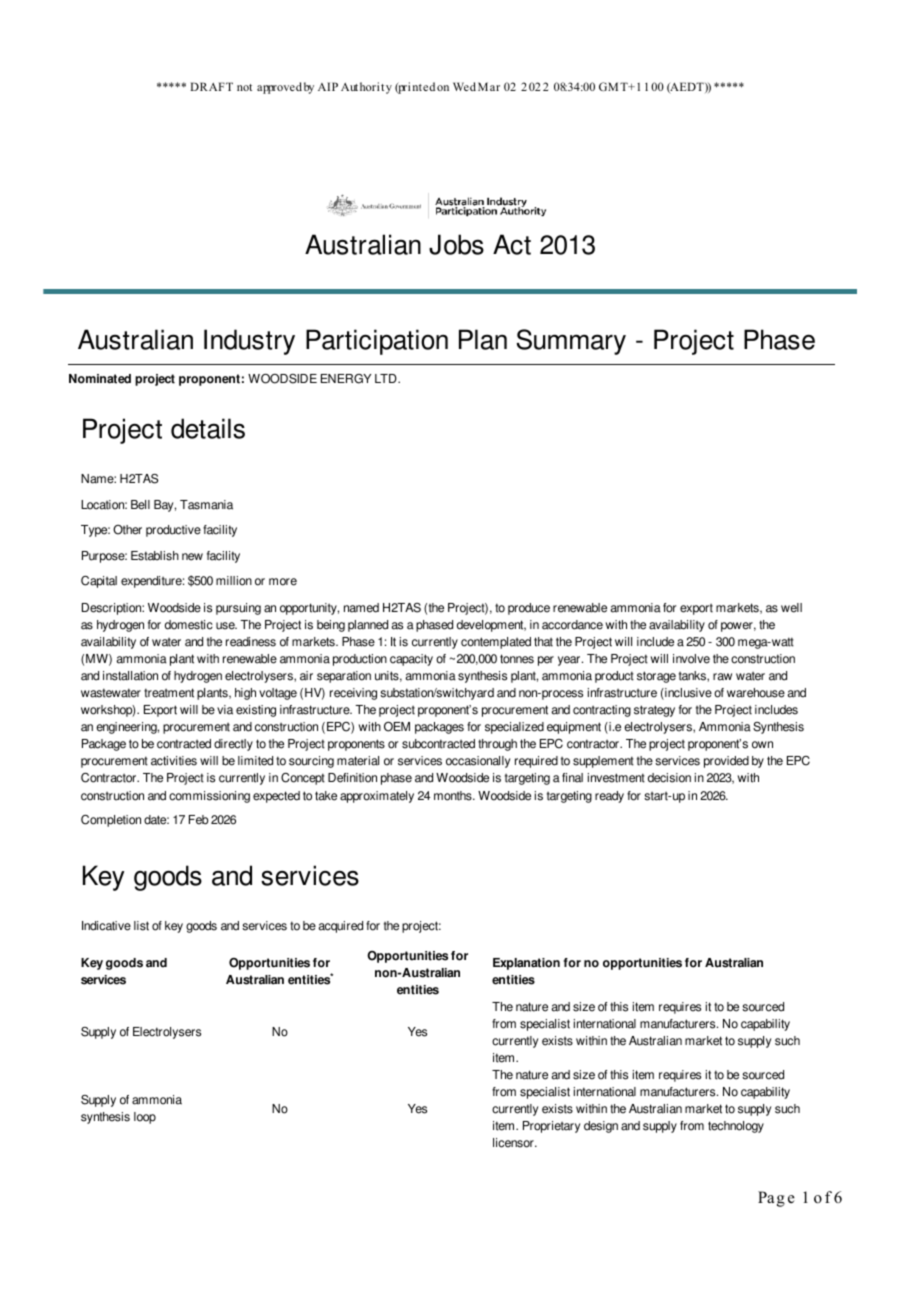 This page has height=1308, width=924. What do you see at coordinates (145, 1118) in the page?
I see `loop` at bounding box center [145, 1118].
